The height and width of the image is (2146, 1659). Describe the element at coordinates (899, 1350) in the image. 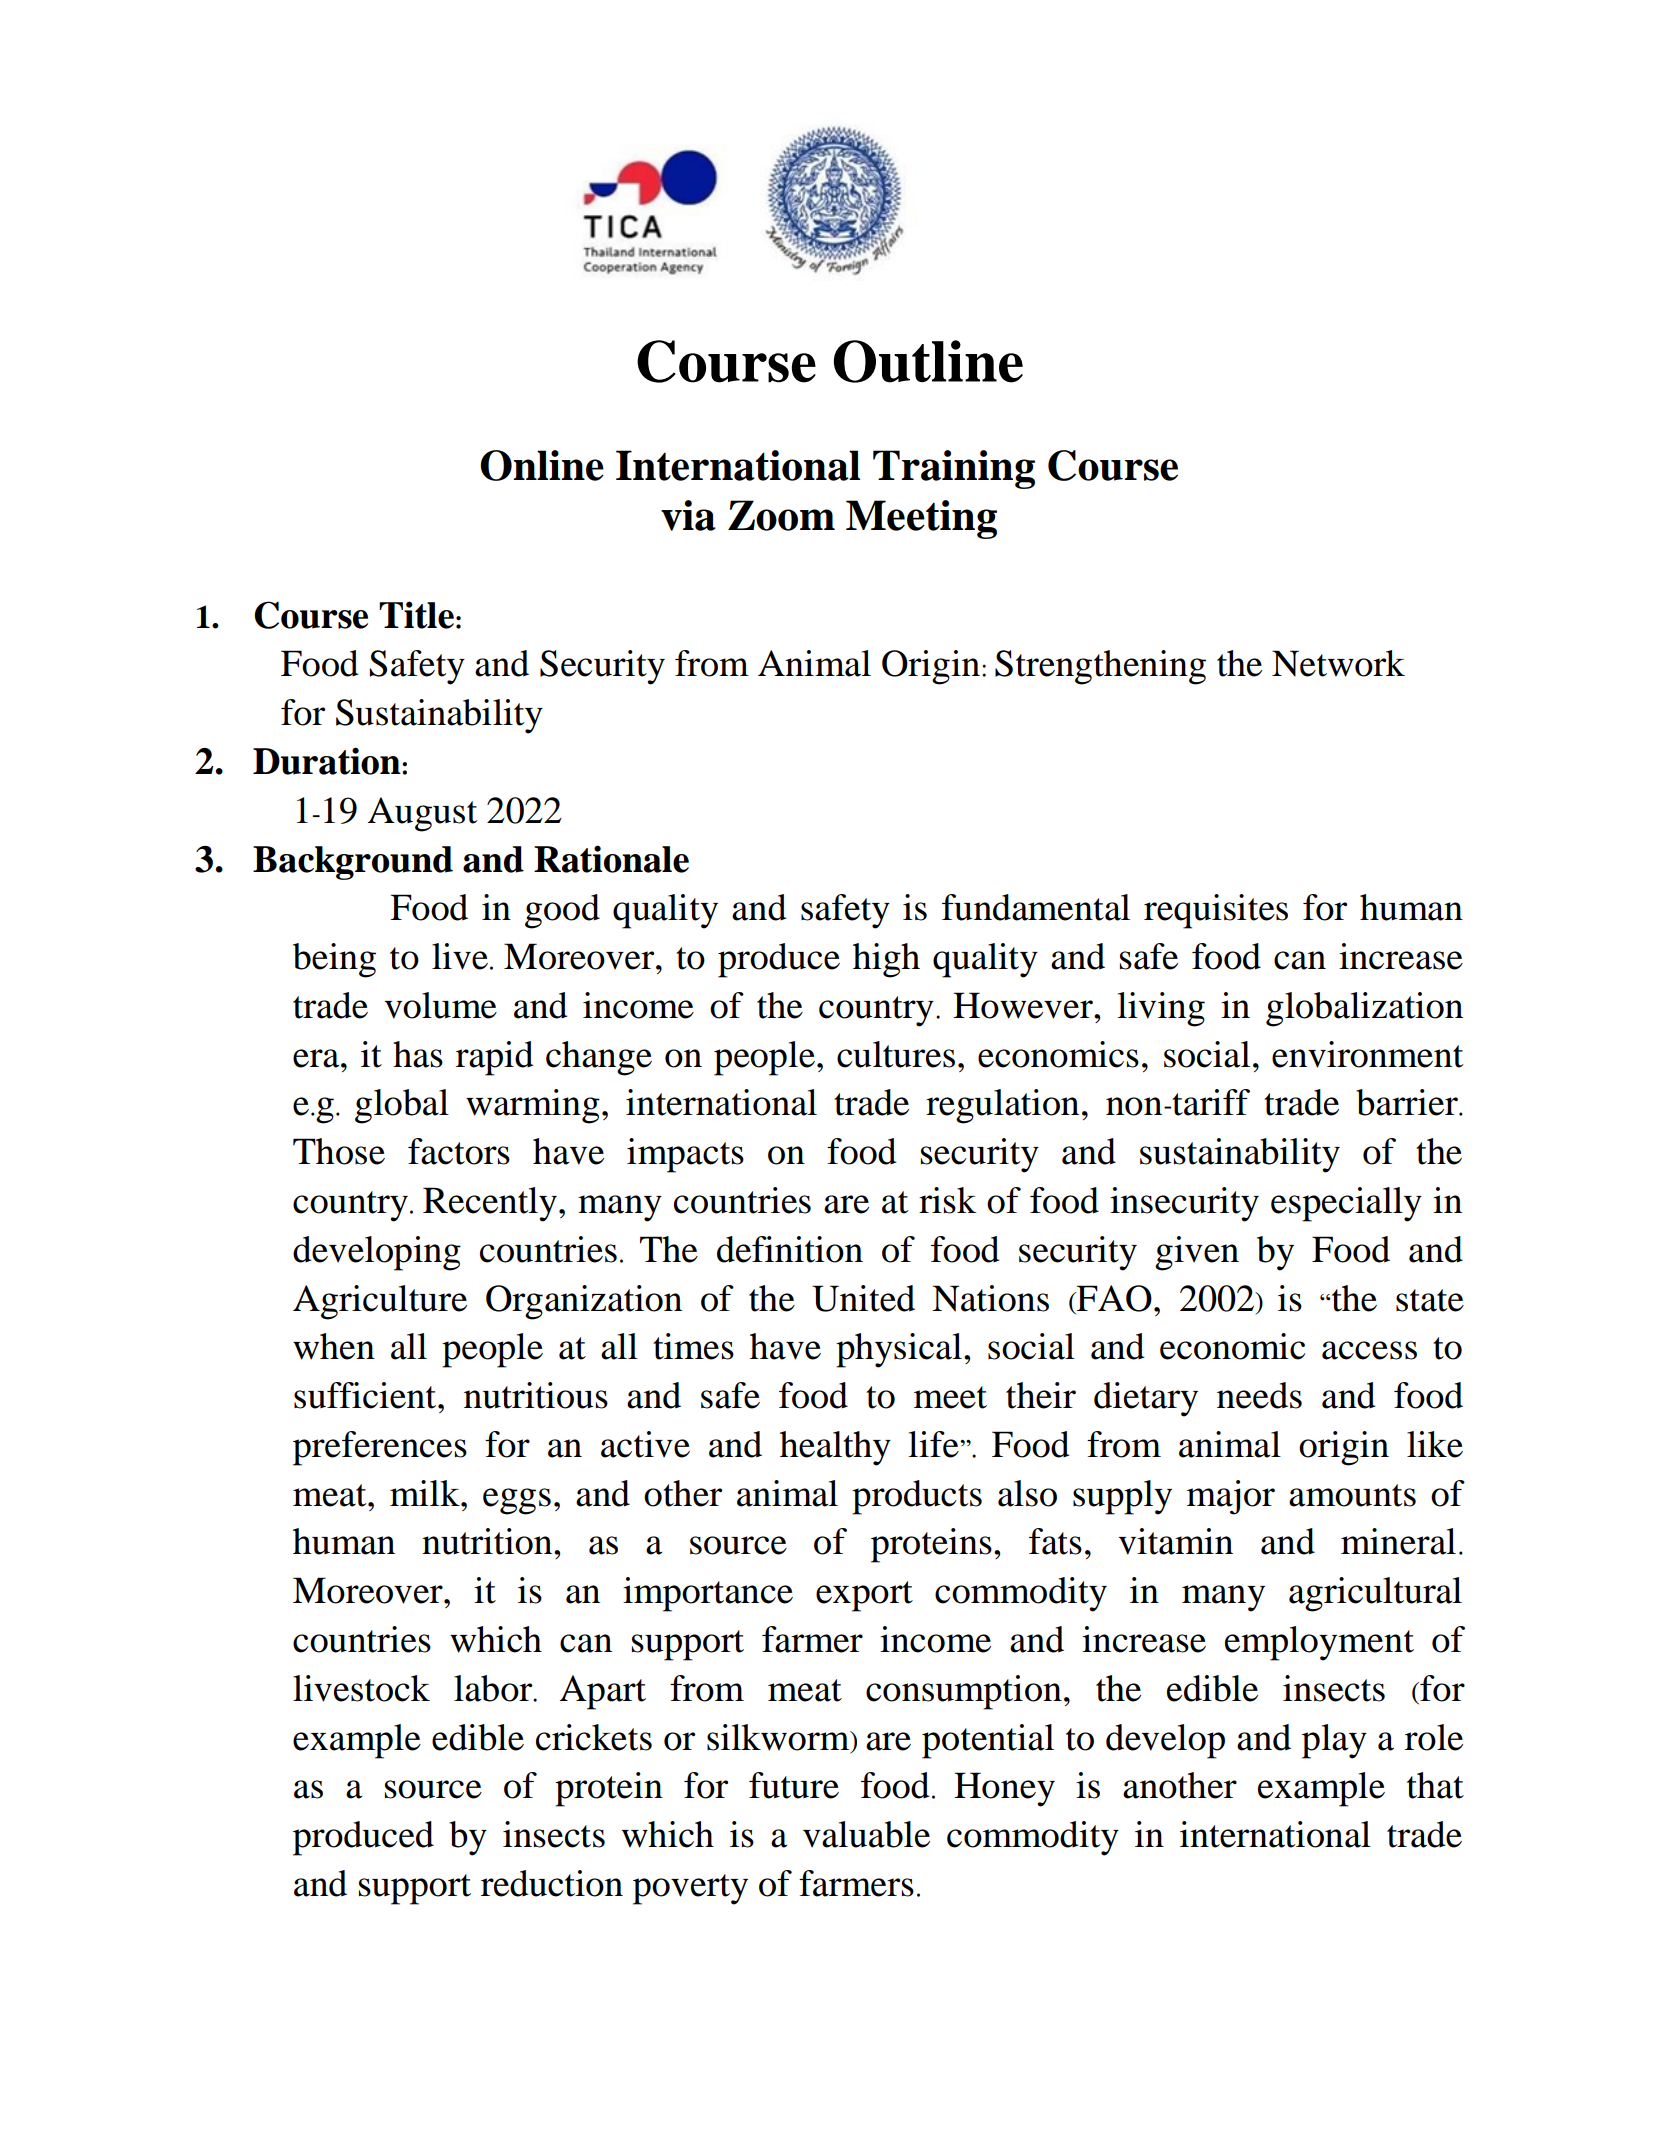

I see `physical` at that location.
